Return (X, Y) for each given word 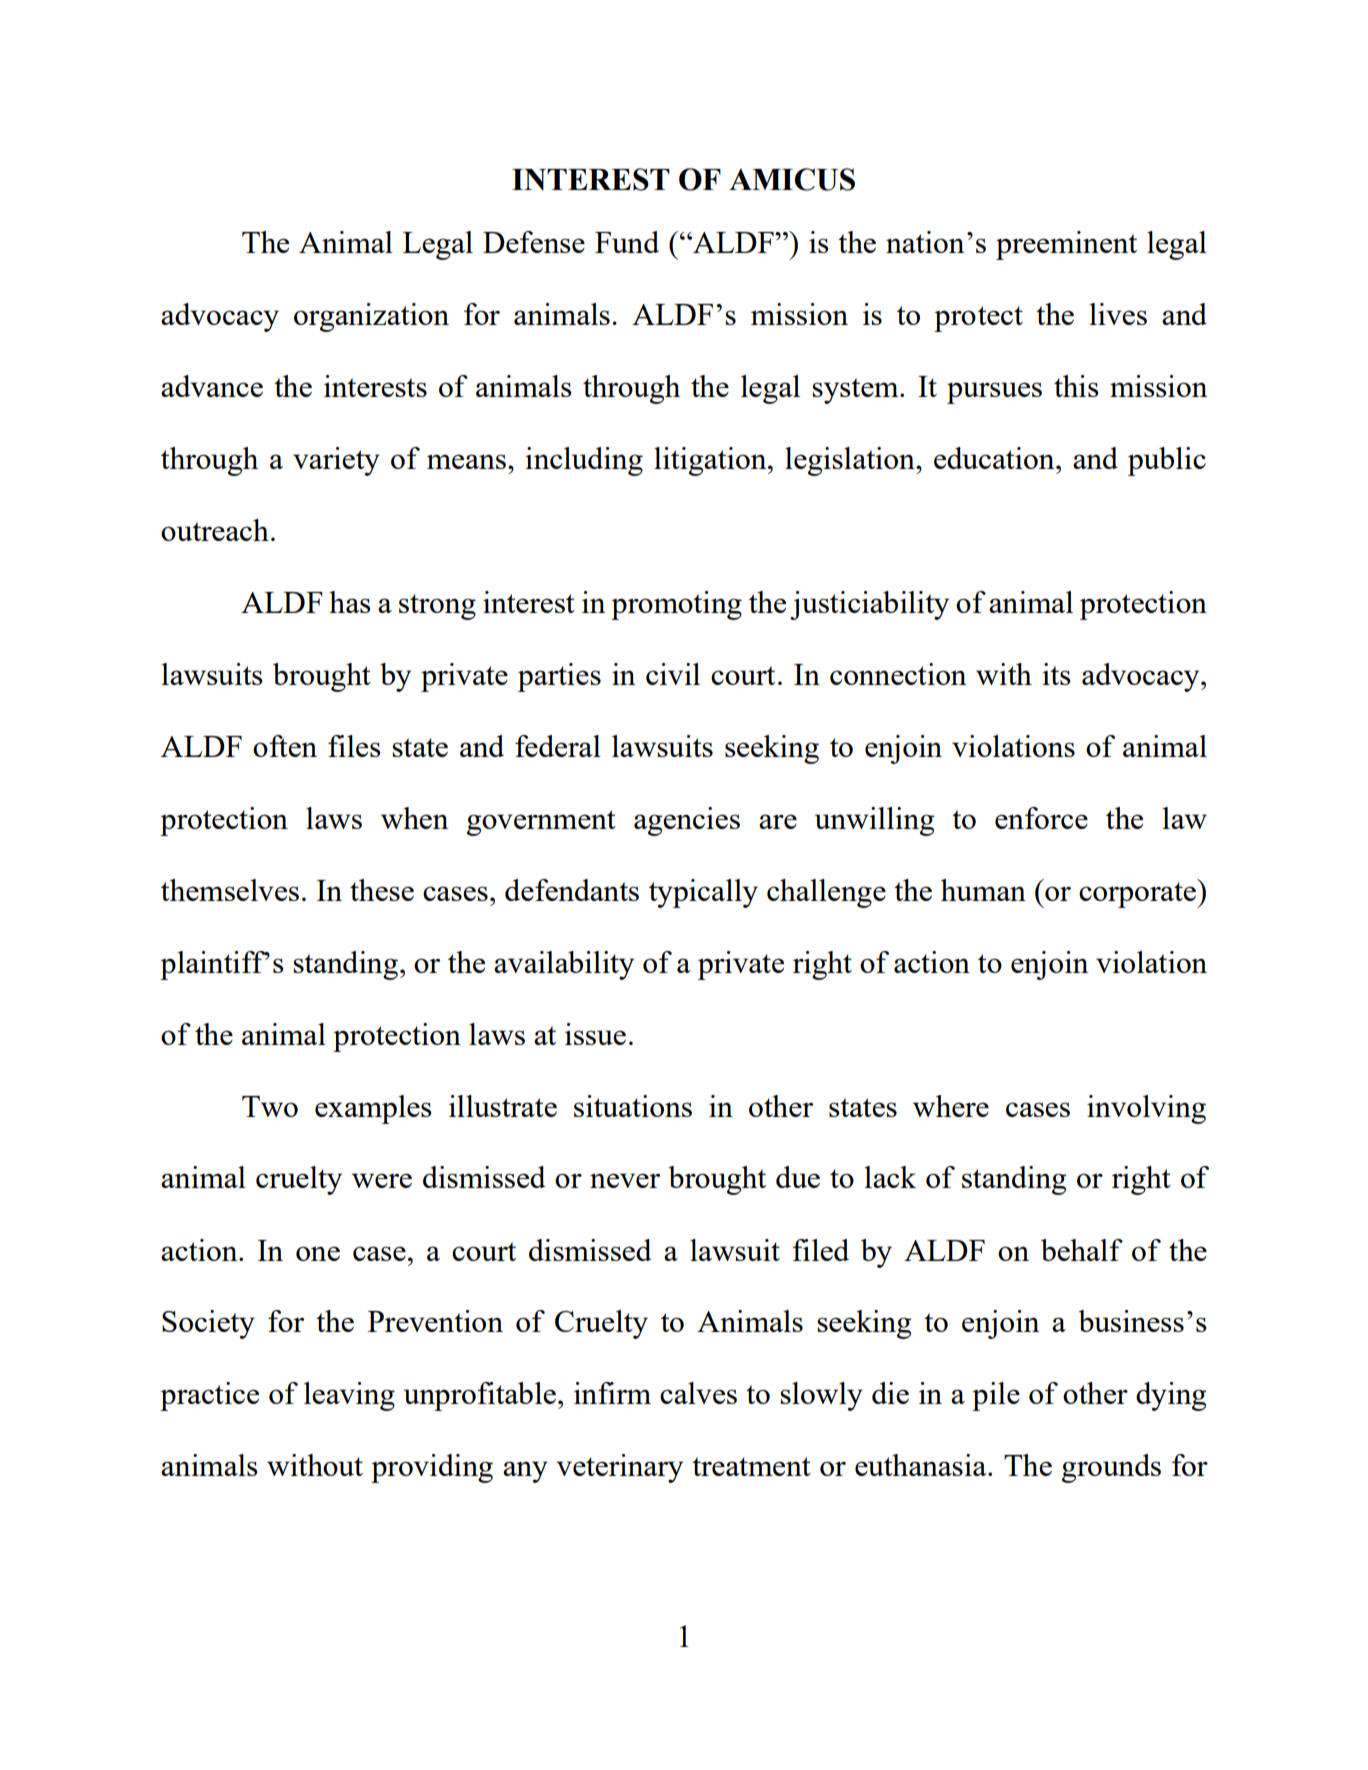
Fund (627, 242)
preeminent (1066, 245)
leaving (349, 1396)
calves (698, 1393)
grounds (1111, 1468)
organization (371, 317)
